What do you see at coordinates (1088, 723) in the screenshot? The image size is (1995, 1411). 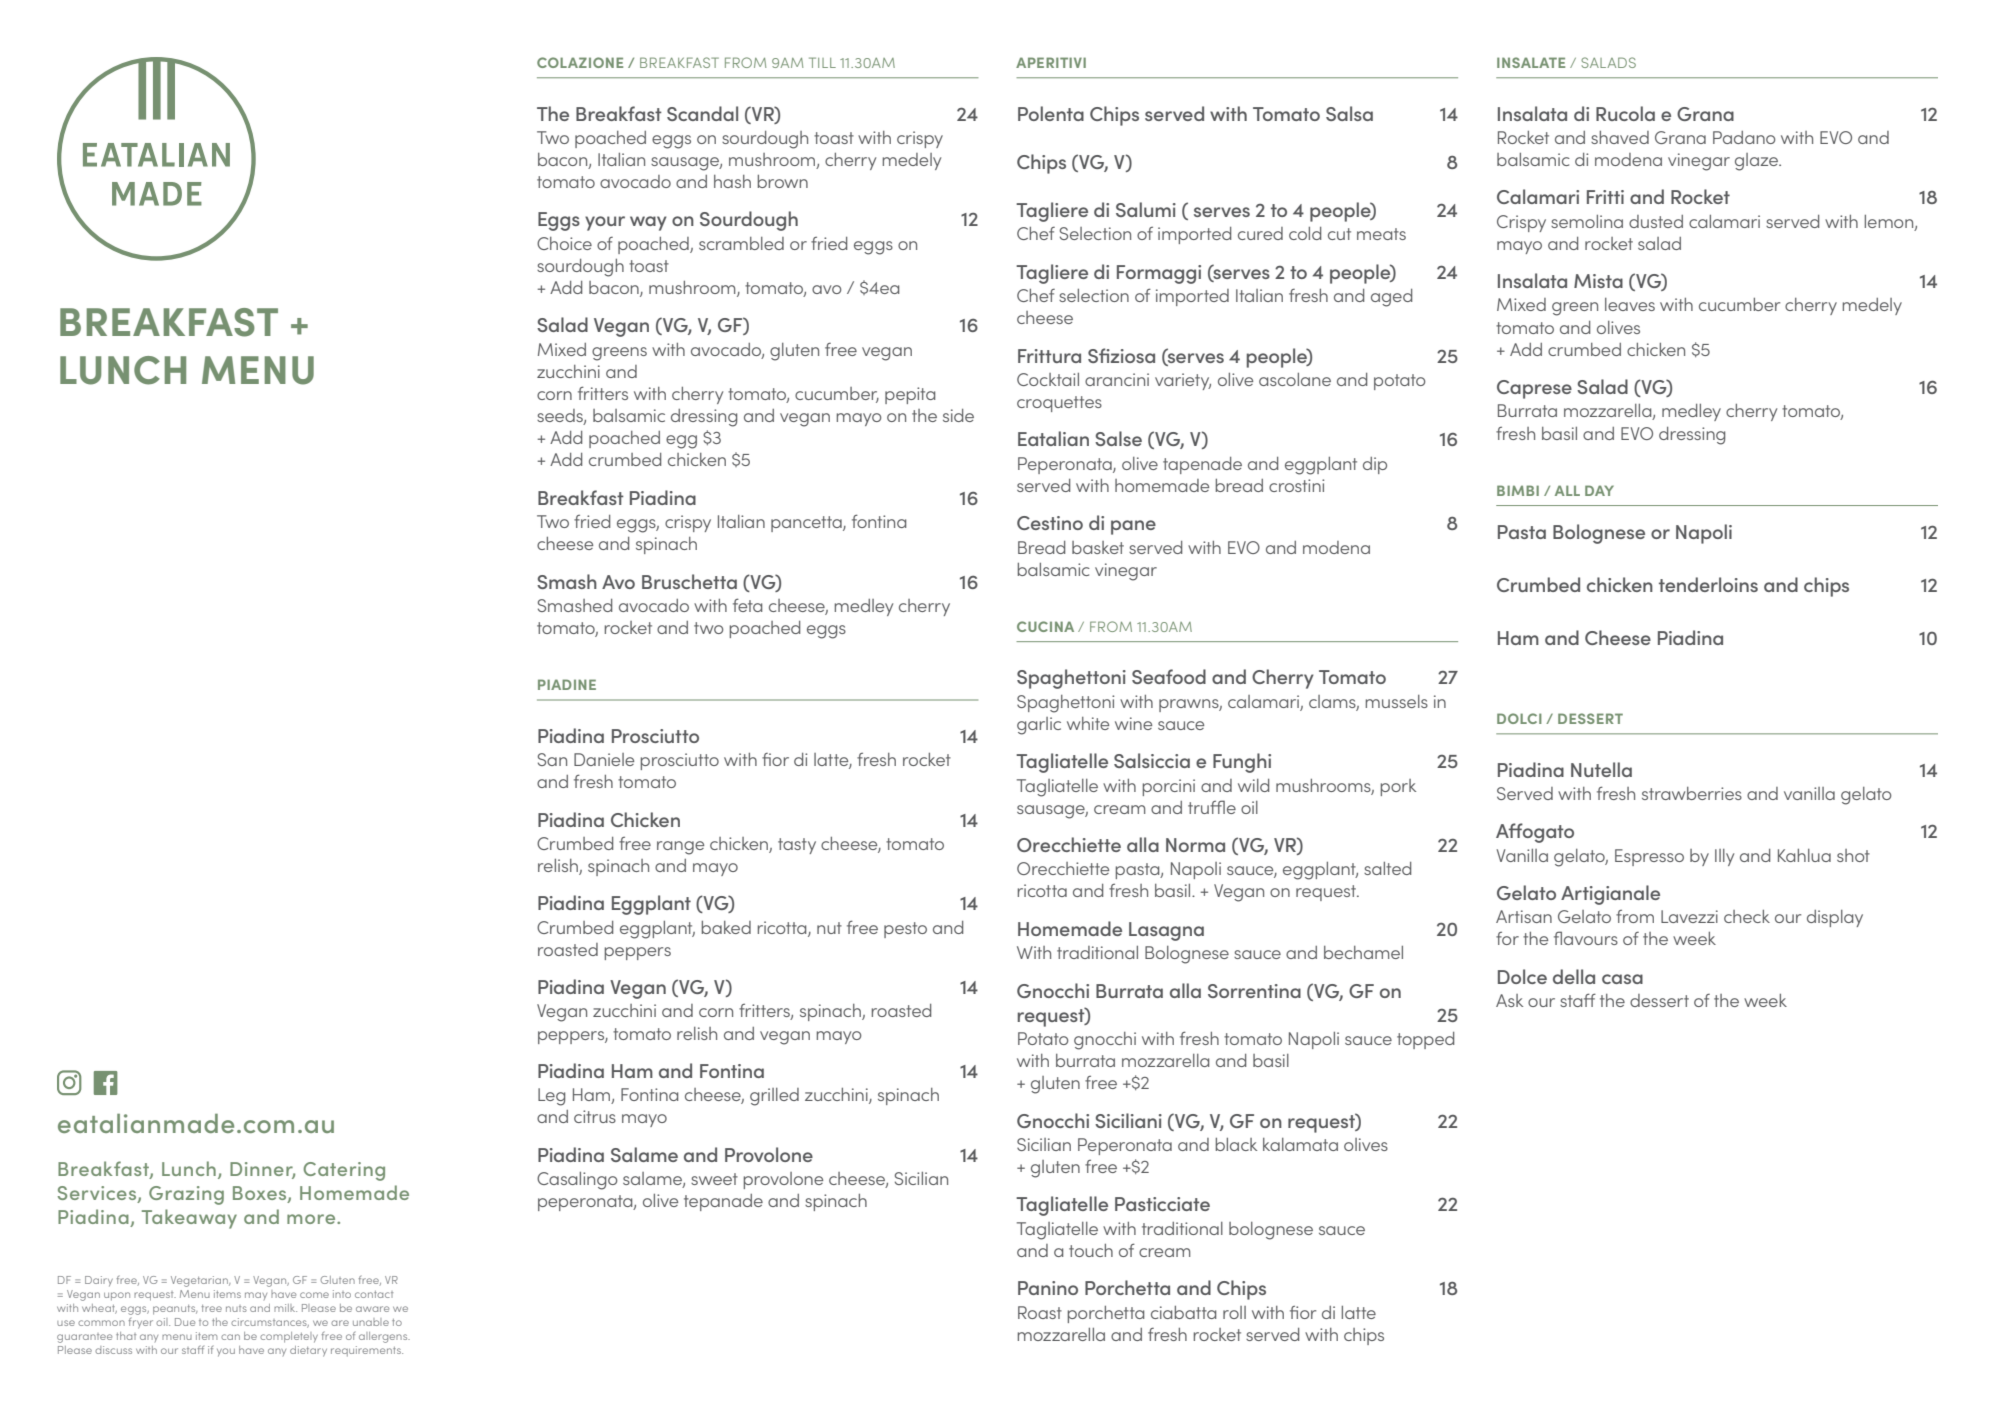 I see `white` at bounding box center [1088, 723].
